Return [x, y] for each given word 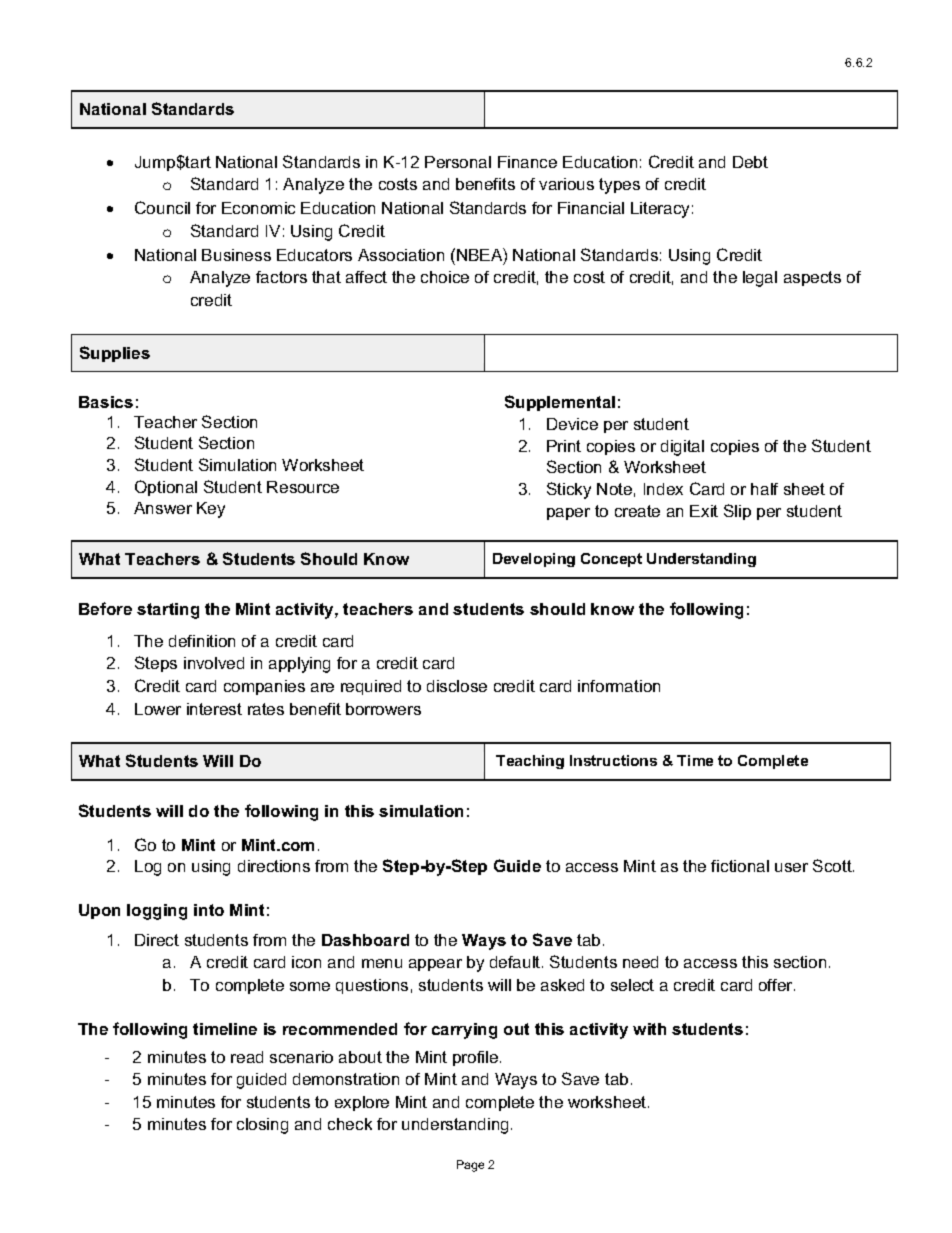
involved [214, 663]
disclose [457, 686]
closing [262, 1126]
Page [470, 1166]
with [649, 1029]
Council [162, 207]
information [619, 686]
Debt [750, 162]
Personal [458, 162]
